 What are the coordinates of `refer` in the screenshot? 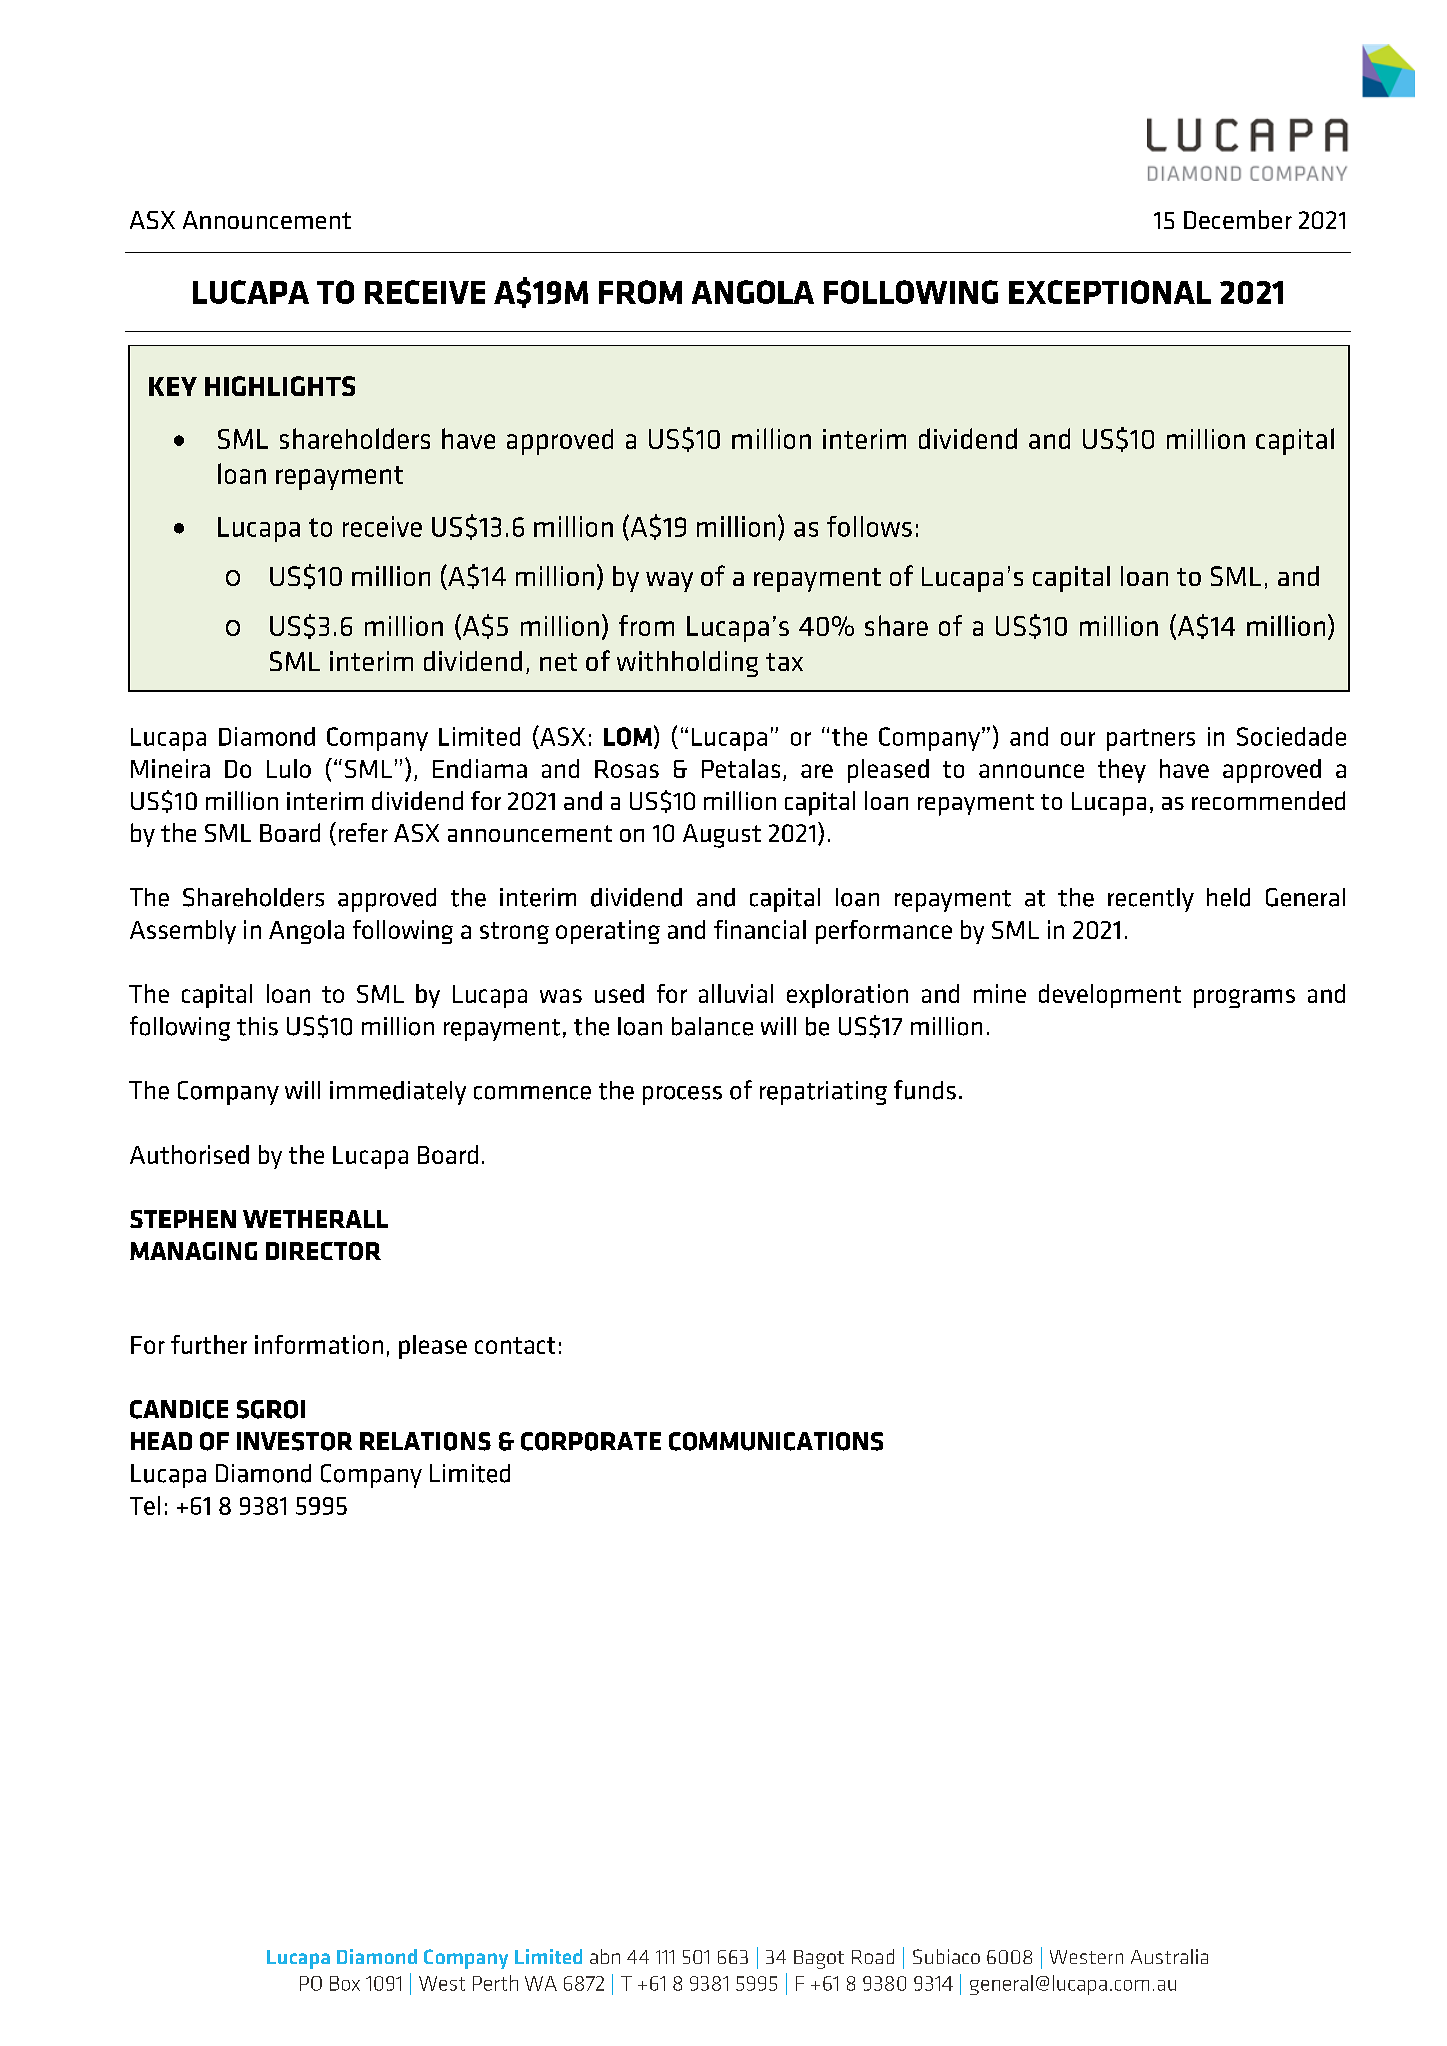 It's located at (363, 832).
